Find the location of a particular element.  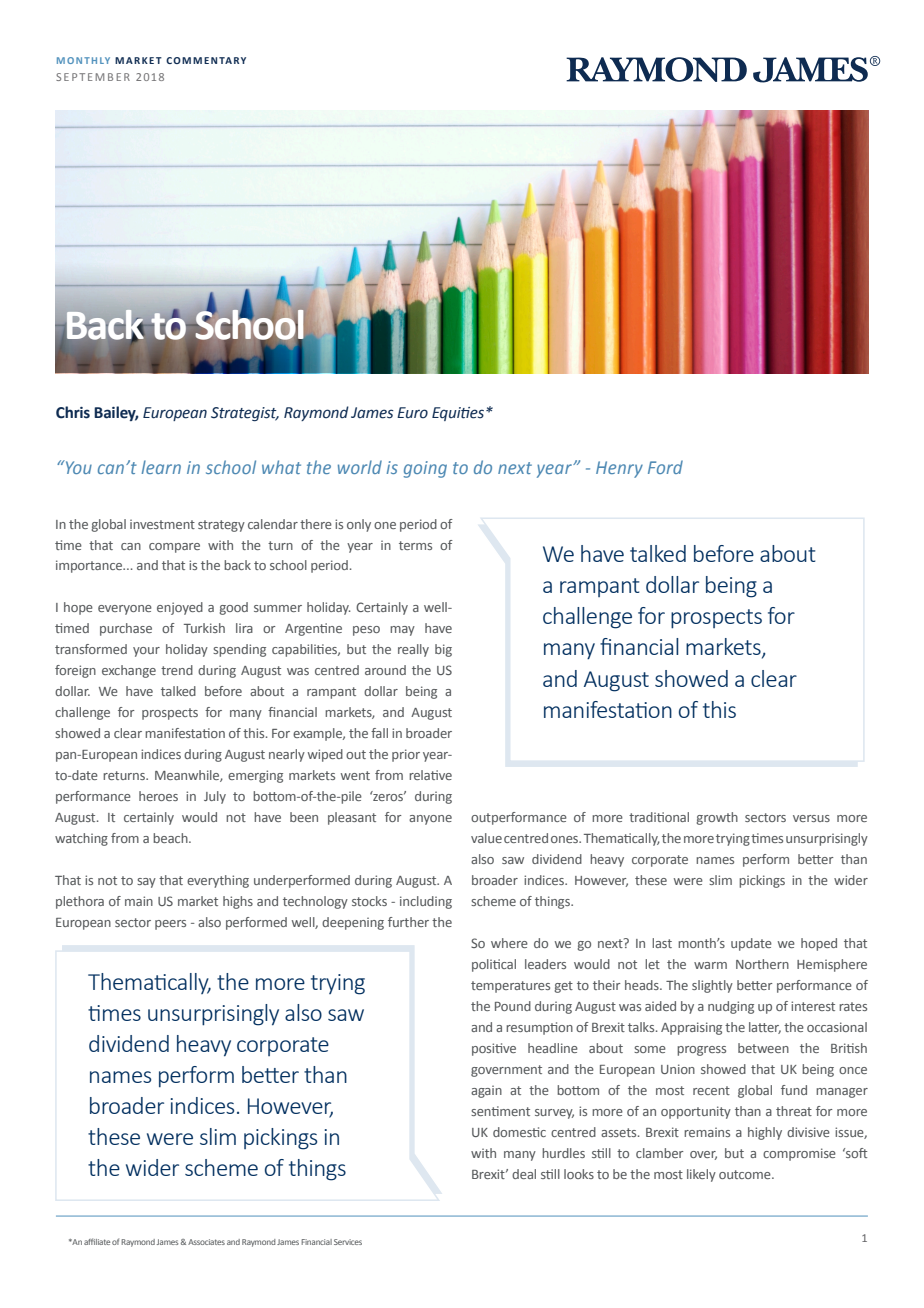

Associates is located at coordinates (206, 1242).
